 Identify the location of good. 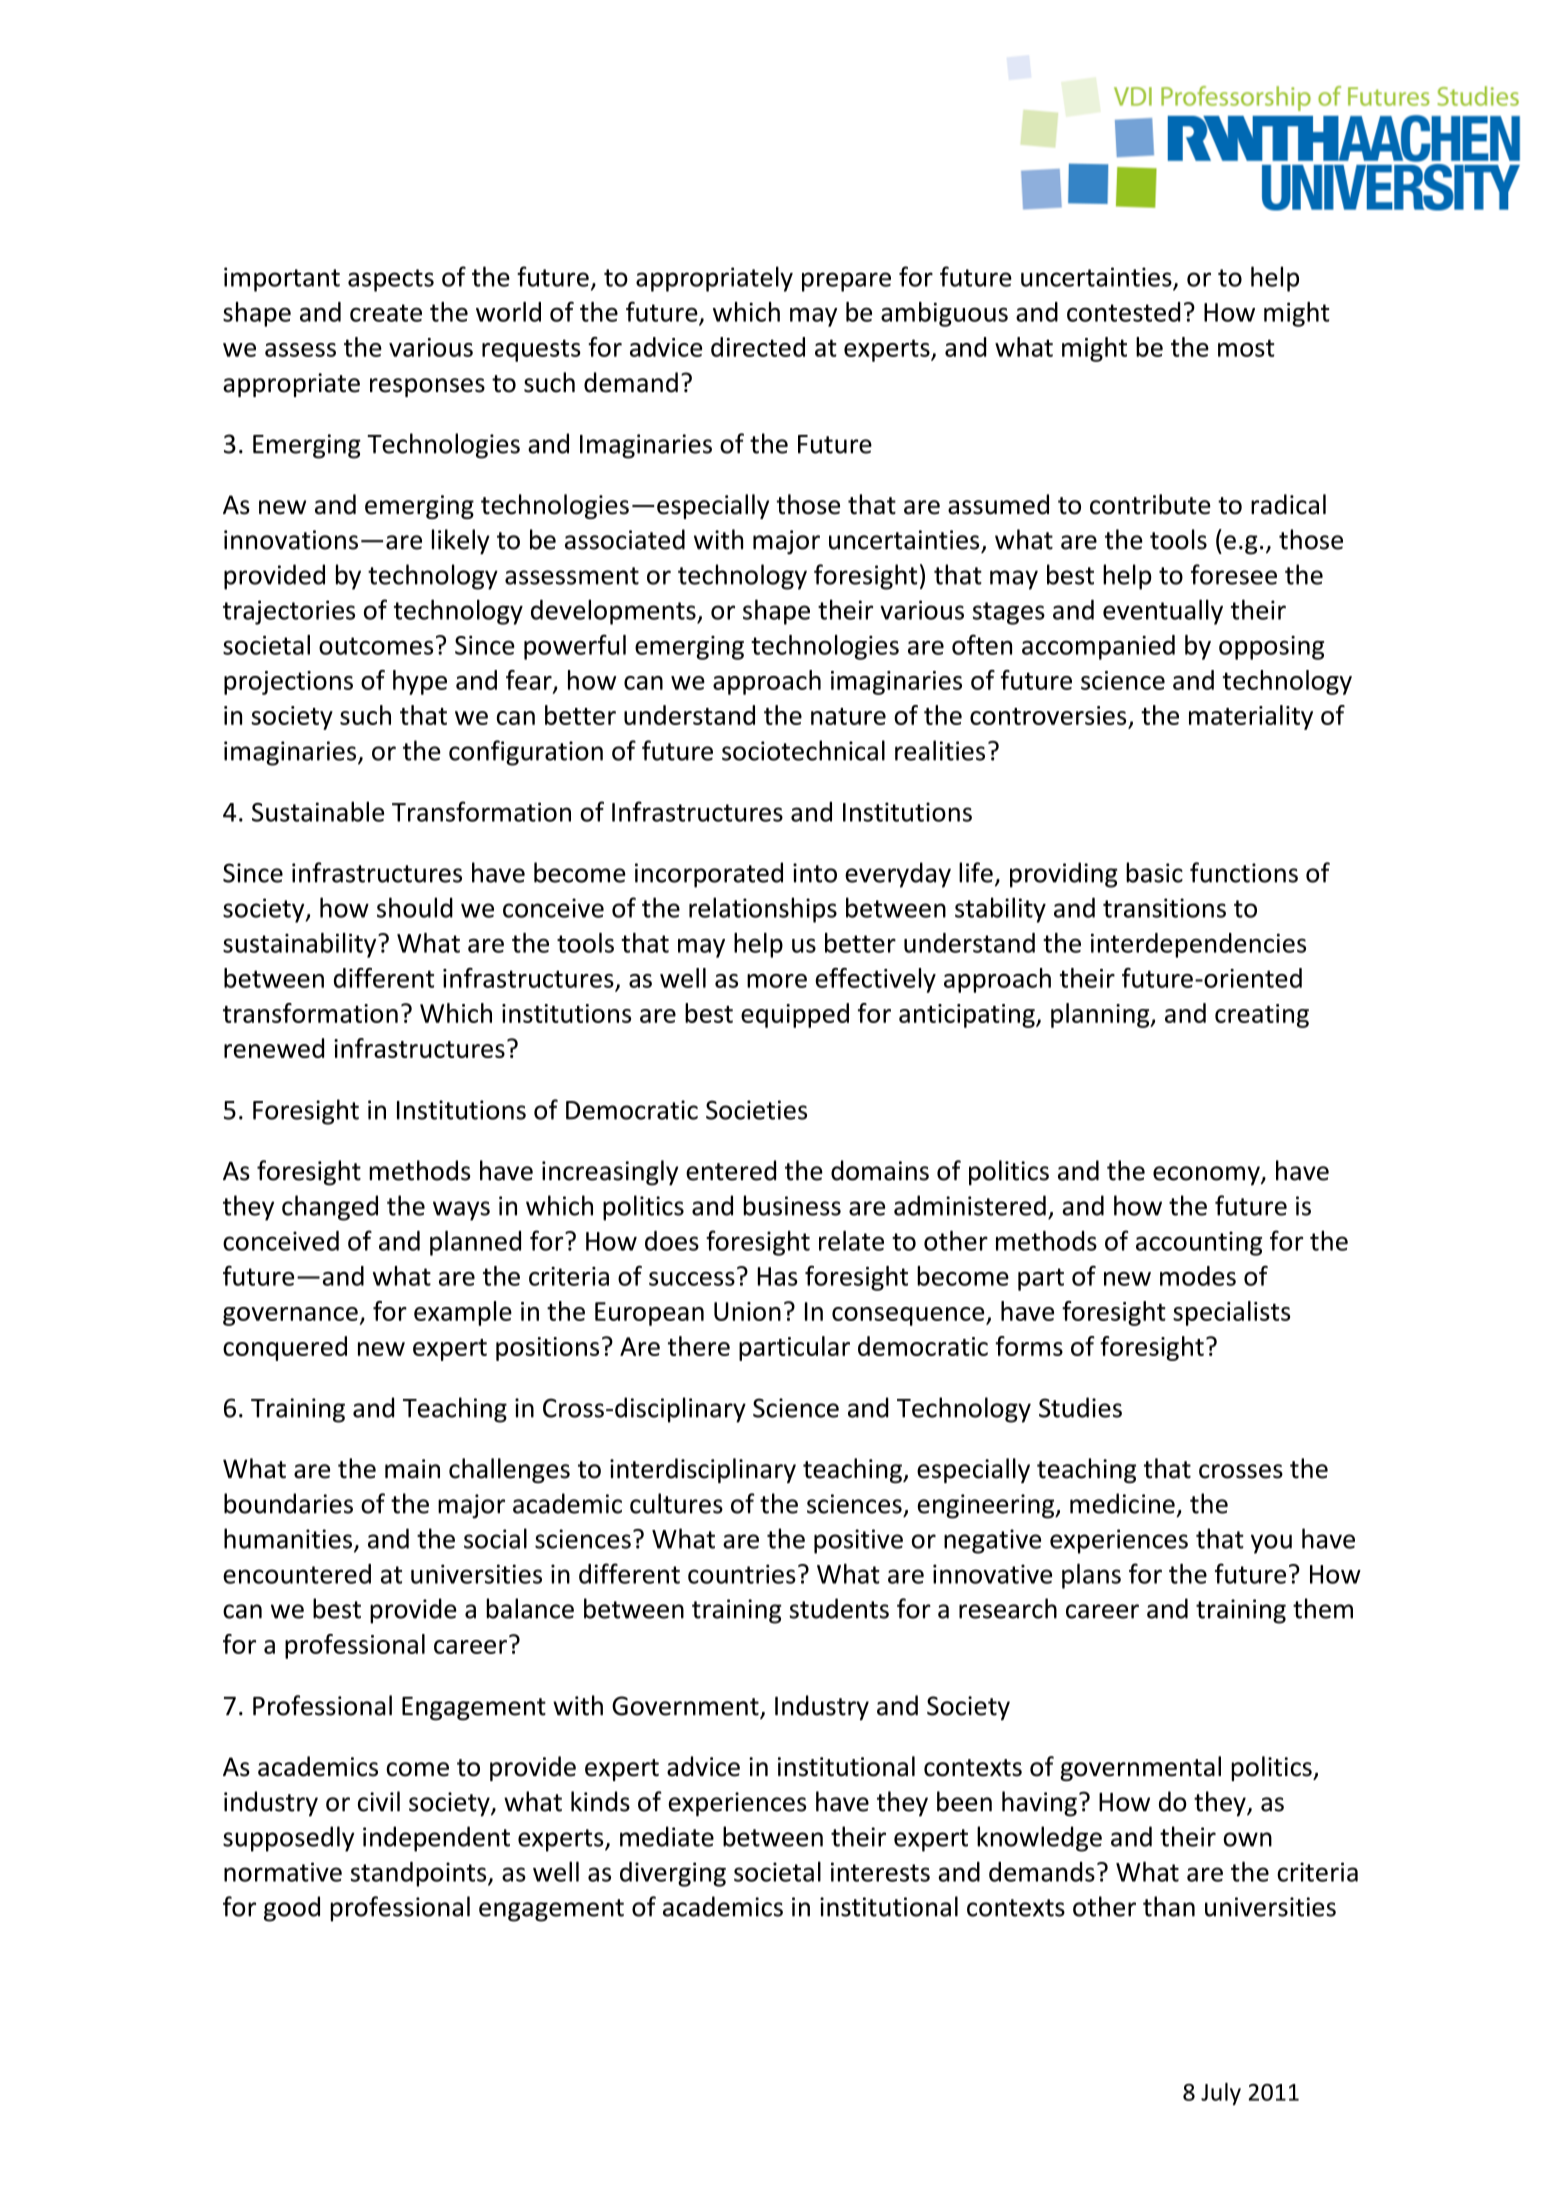
(292, 1909).
